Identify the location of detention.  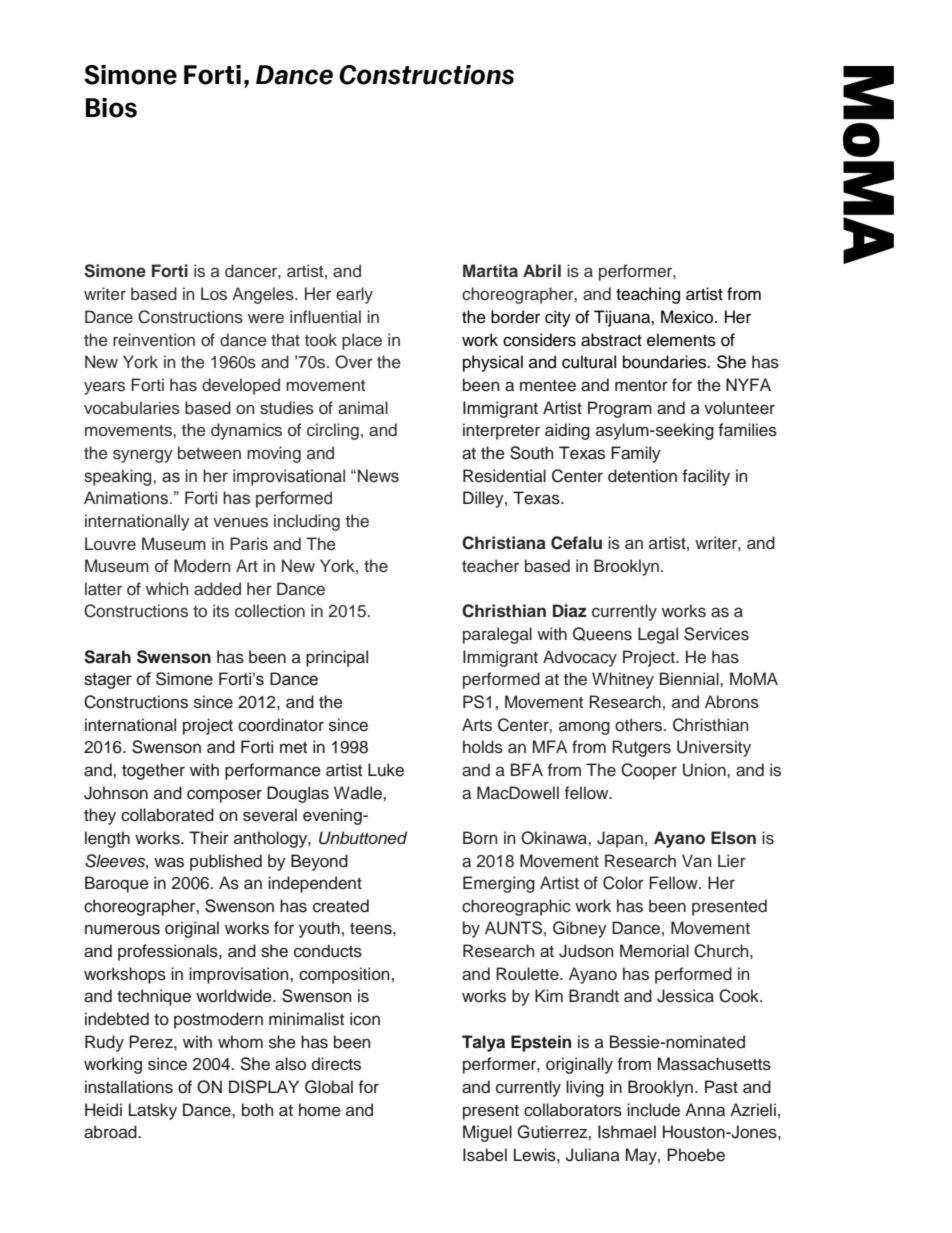
(642, 476).
